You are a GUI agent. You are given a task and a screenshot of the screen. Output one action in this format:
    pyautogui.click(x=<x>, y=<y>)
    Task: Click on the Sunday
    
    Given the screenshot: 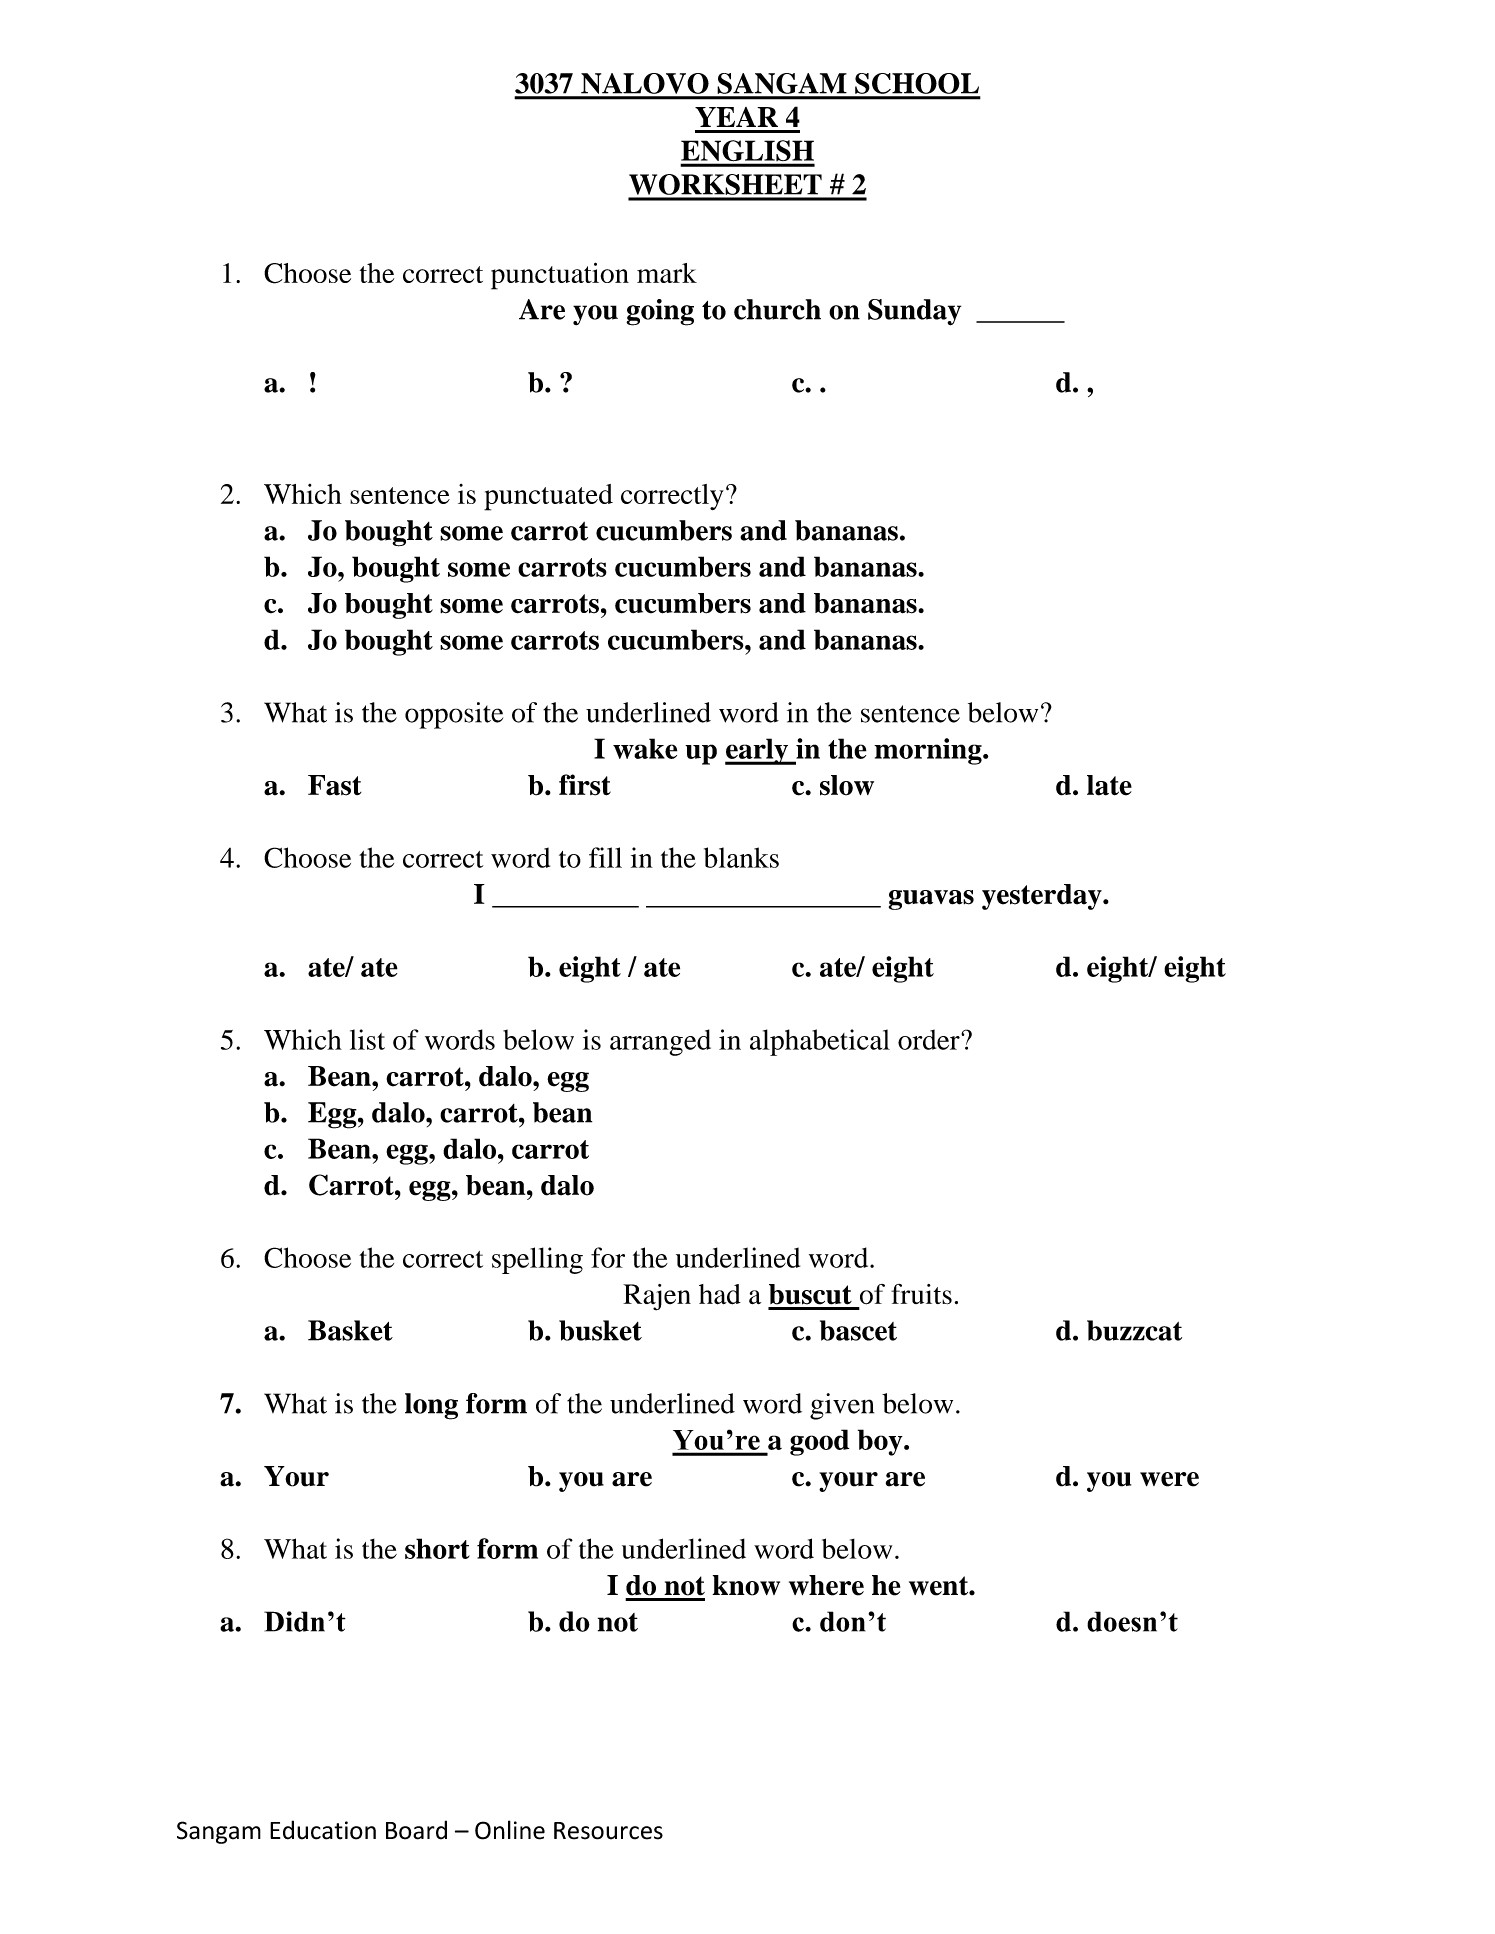 What is the action you would take?
    pyautogui.click(x=914, y=312)
